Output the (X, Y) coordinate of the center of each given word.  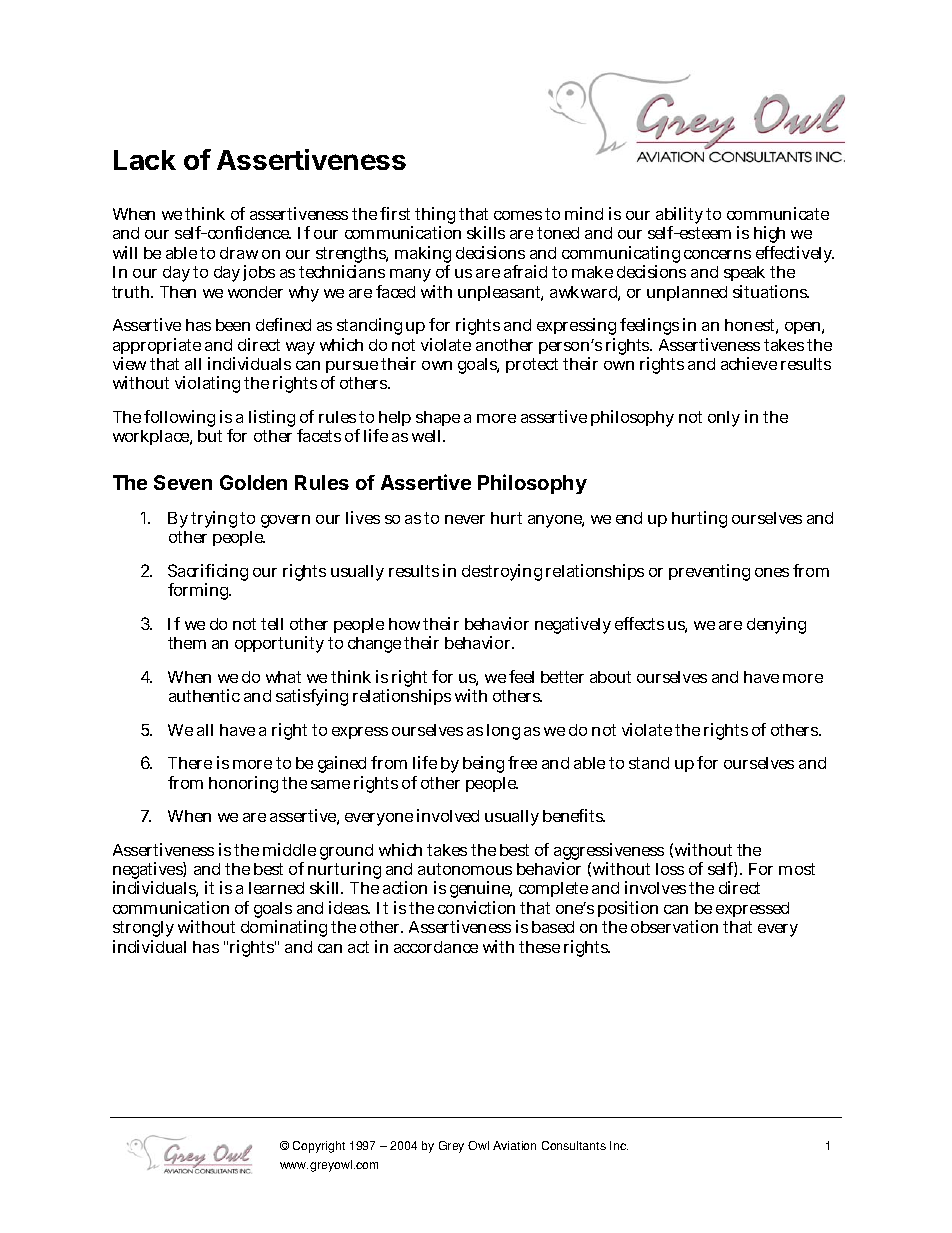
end (629, 518)
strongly (143, 931)
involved (448, 815)
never (465, 519)
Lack (145, 160)
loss (670, 869)
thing (435, 217)
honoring (243, 784)
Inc (619, 1145)
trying (214, 519)
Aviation (514, 1145)
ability (679, 217)
